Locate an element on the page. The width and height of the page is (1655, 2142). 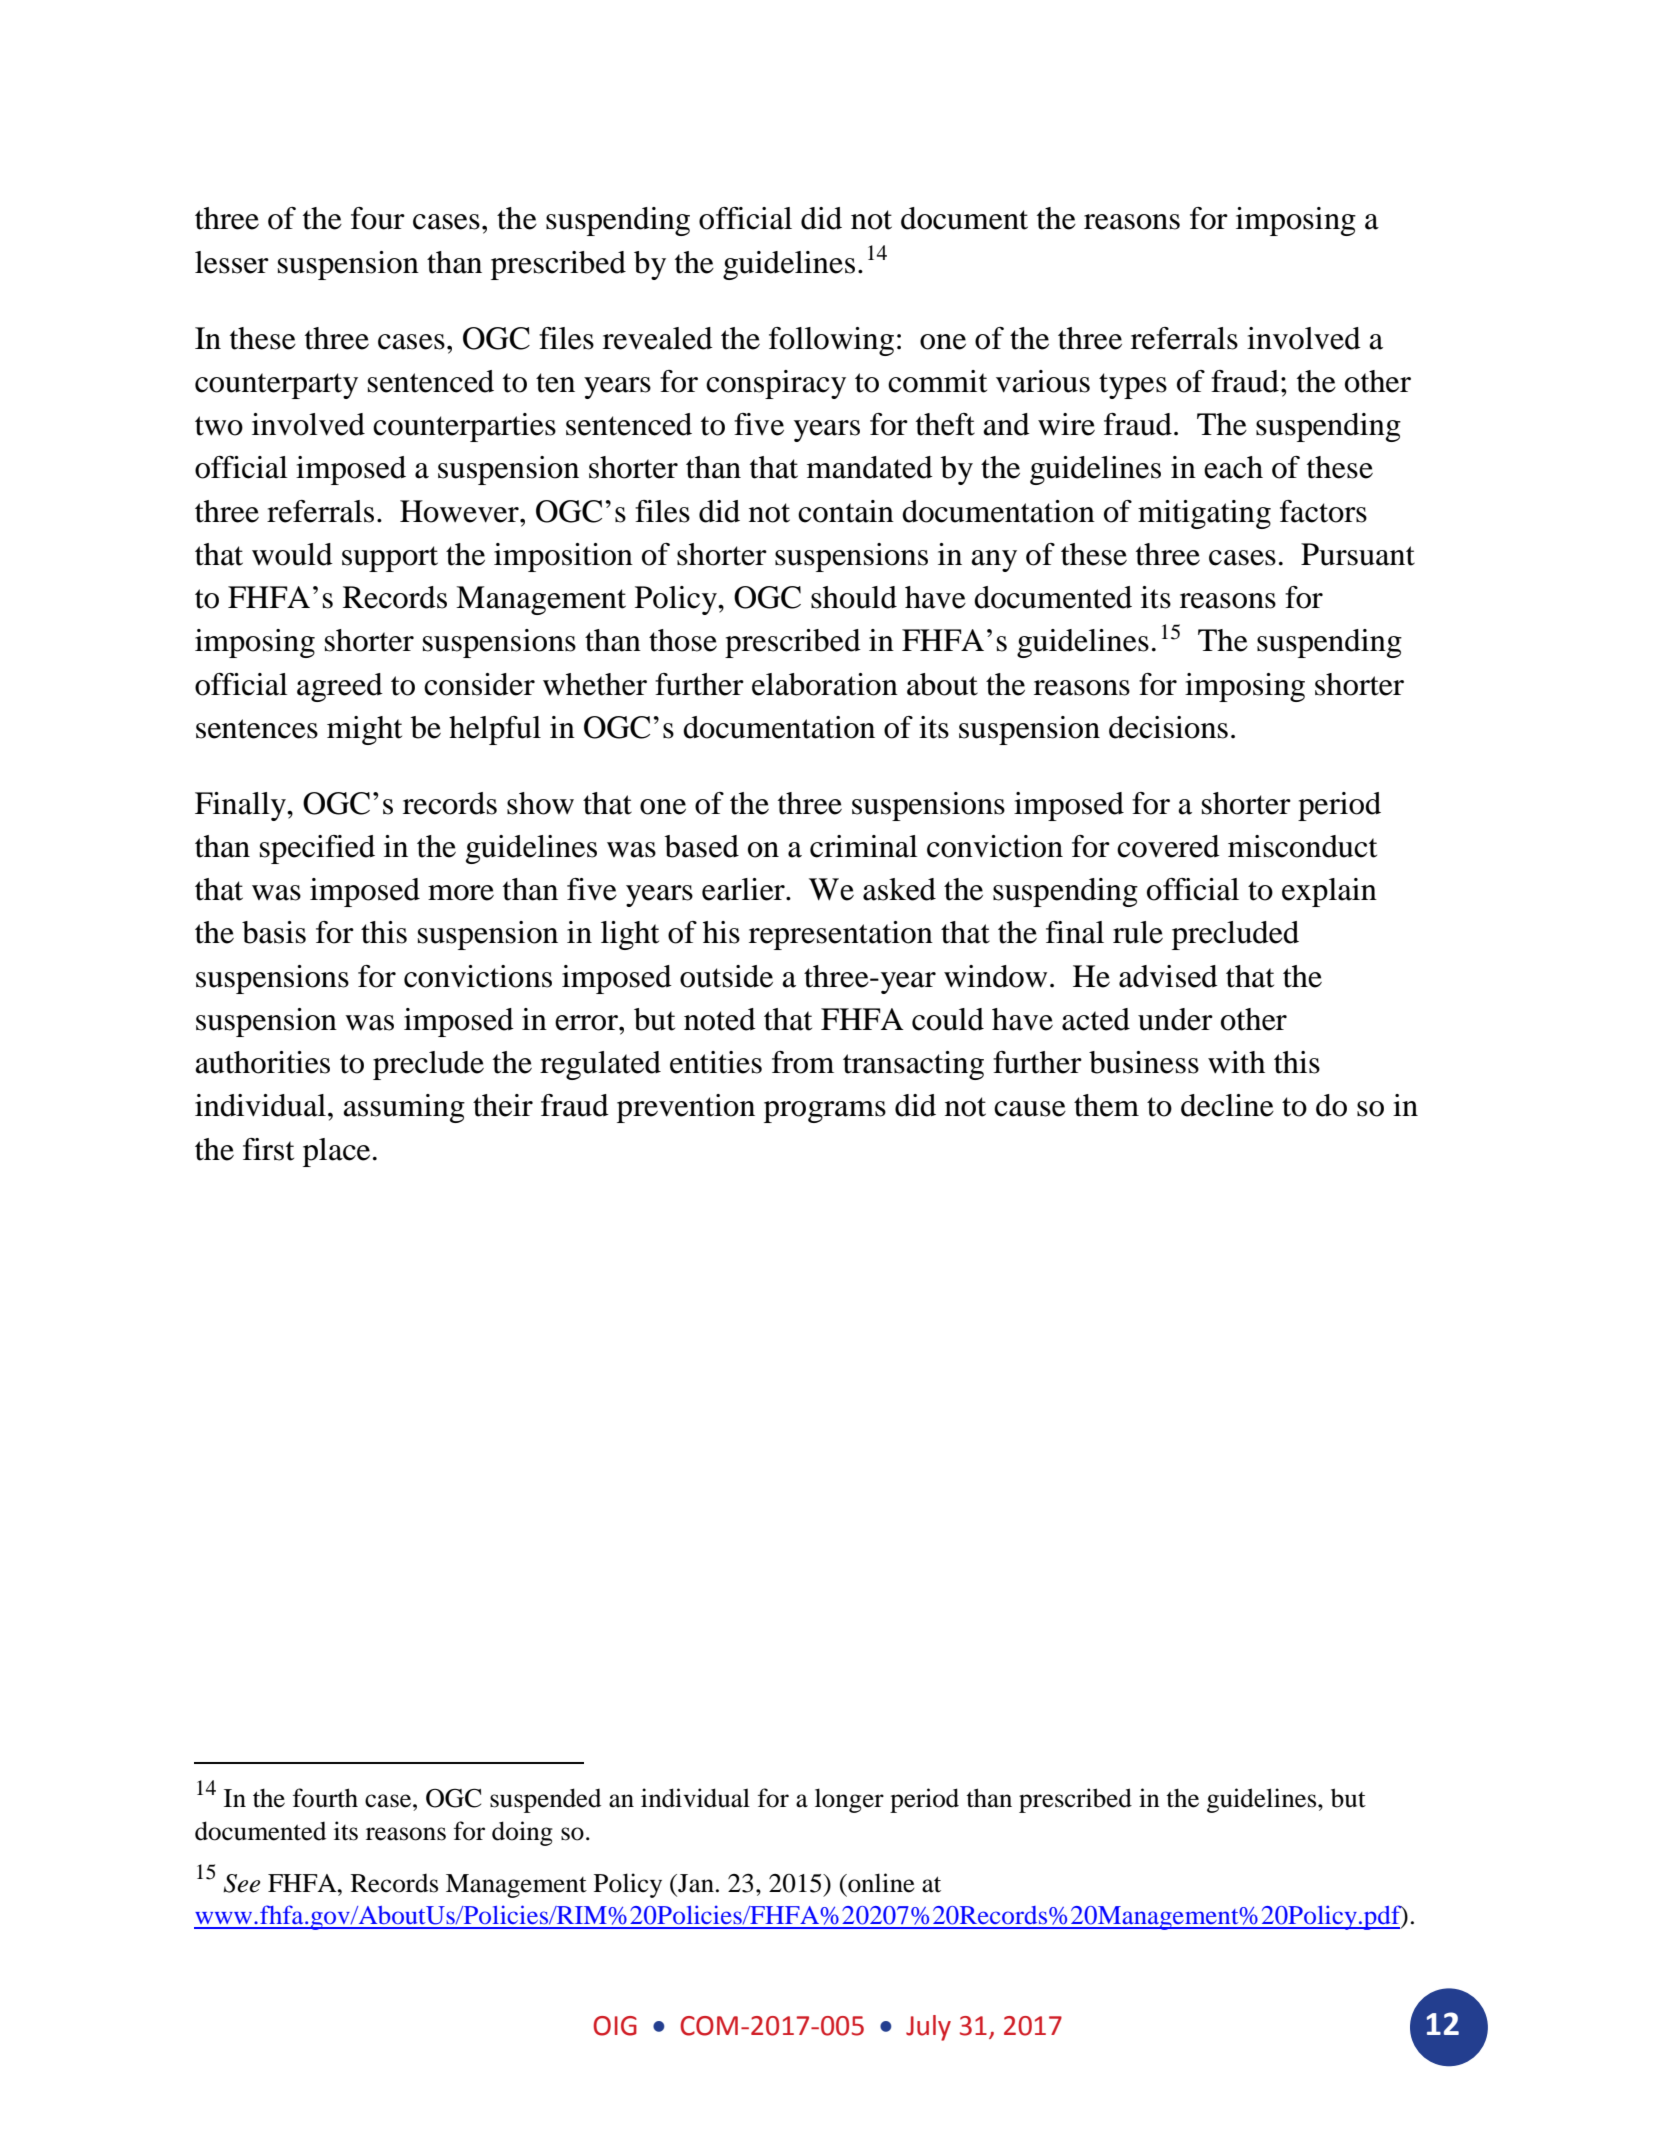
place is located at coordinates (336, 1152).
